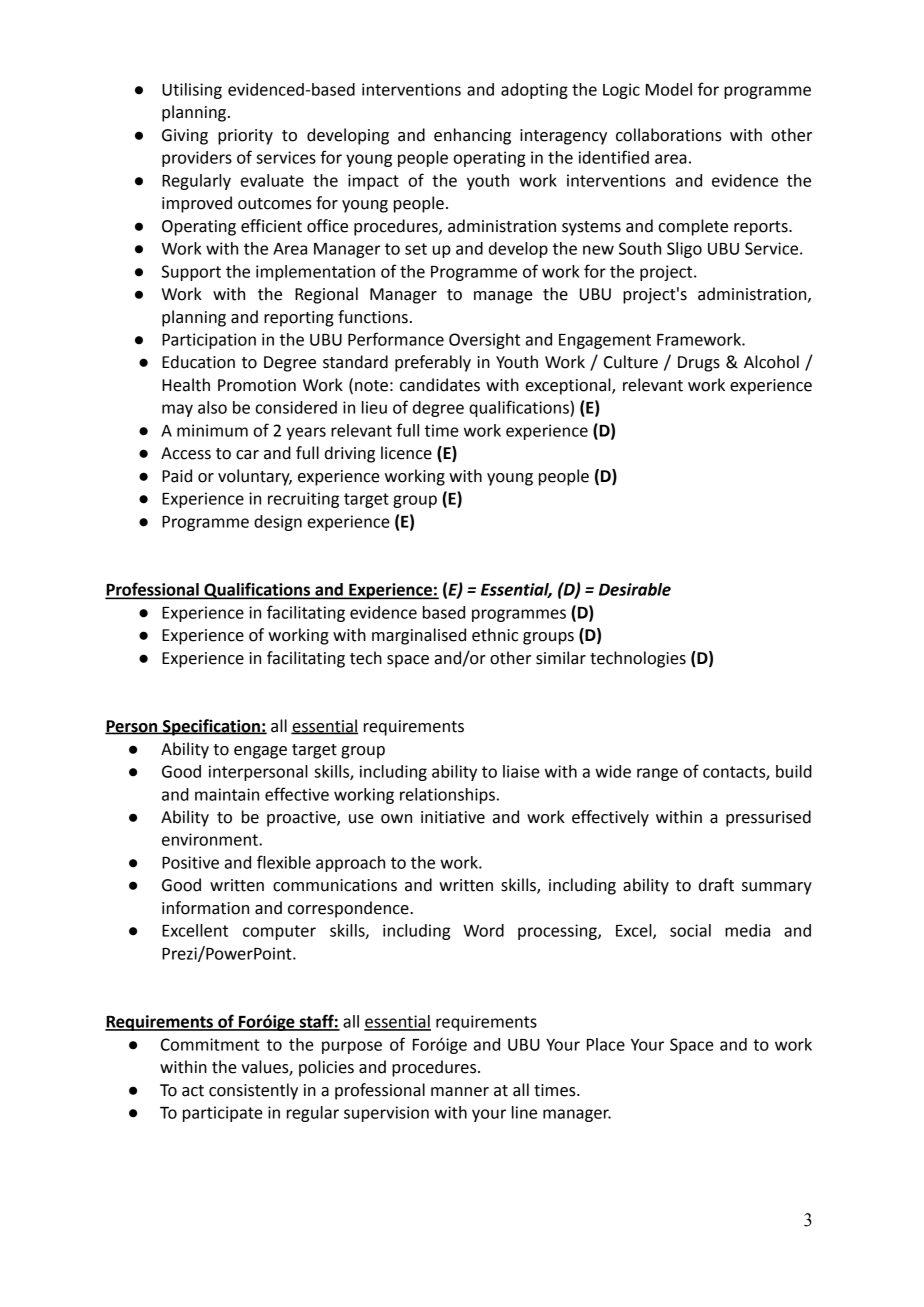  What do you see at coordinates (453, 817) in the screenshot?
I see `initiative` at bounding box center [453, 817].
